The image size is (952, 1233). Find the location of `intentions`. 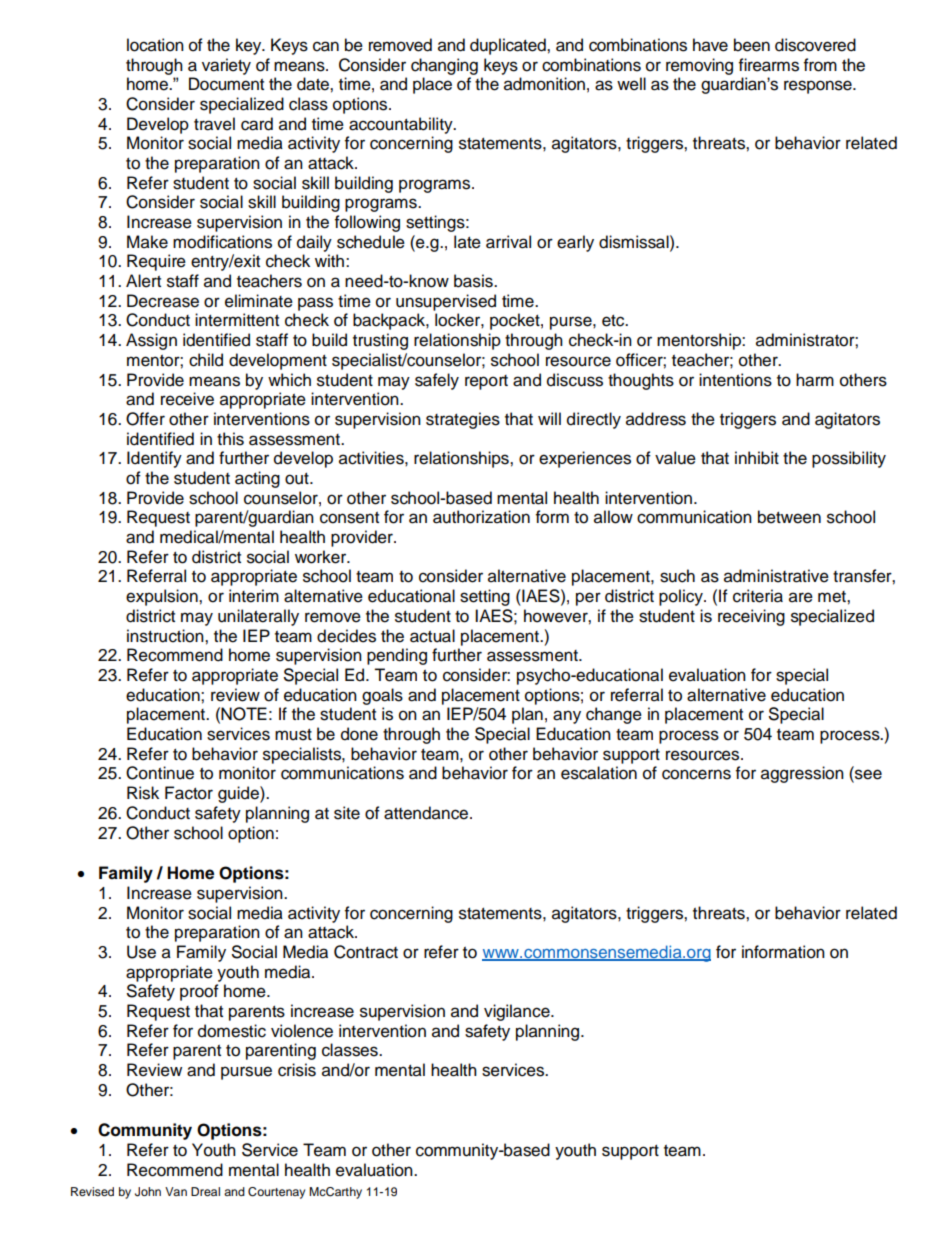

intentions is located at coordinates (735, 380).
